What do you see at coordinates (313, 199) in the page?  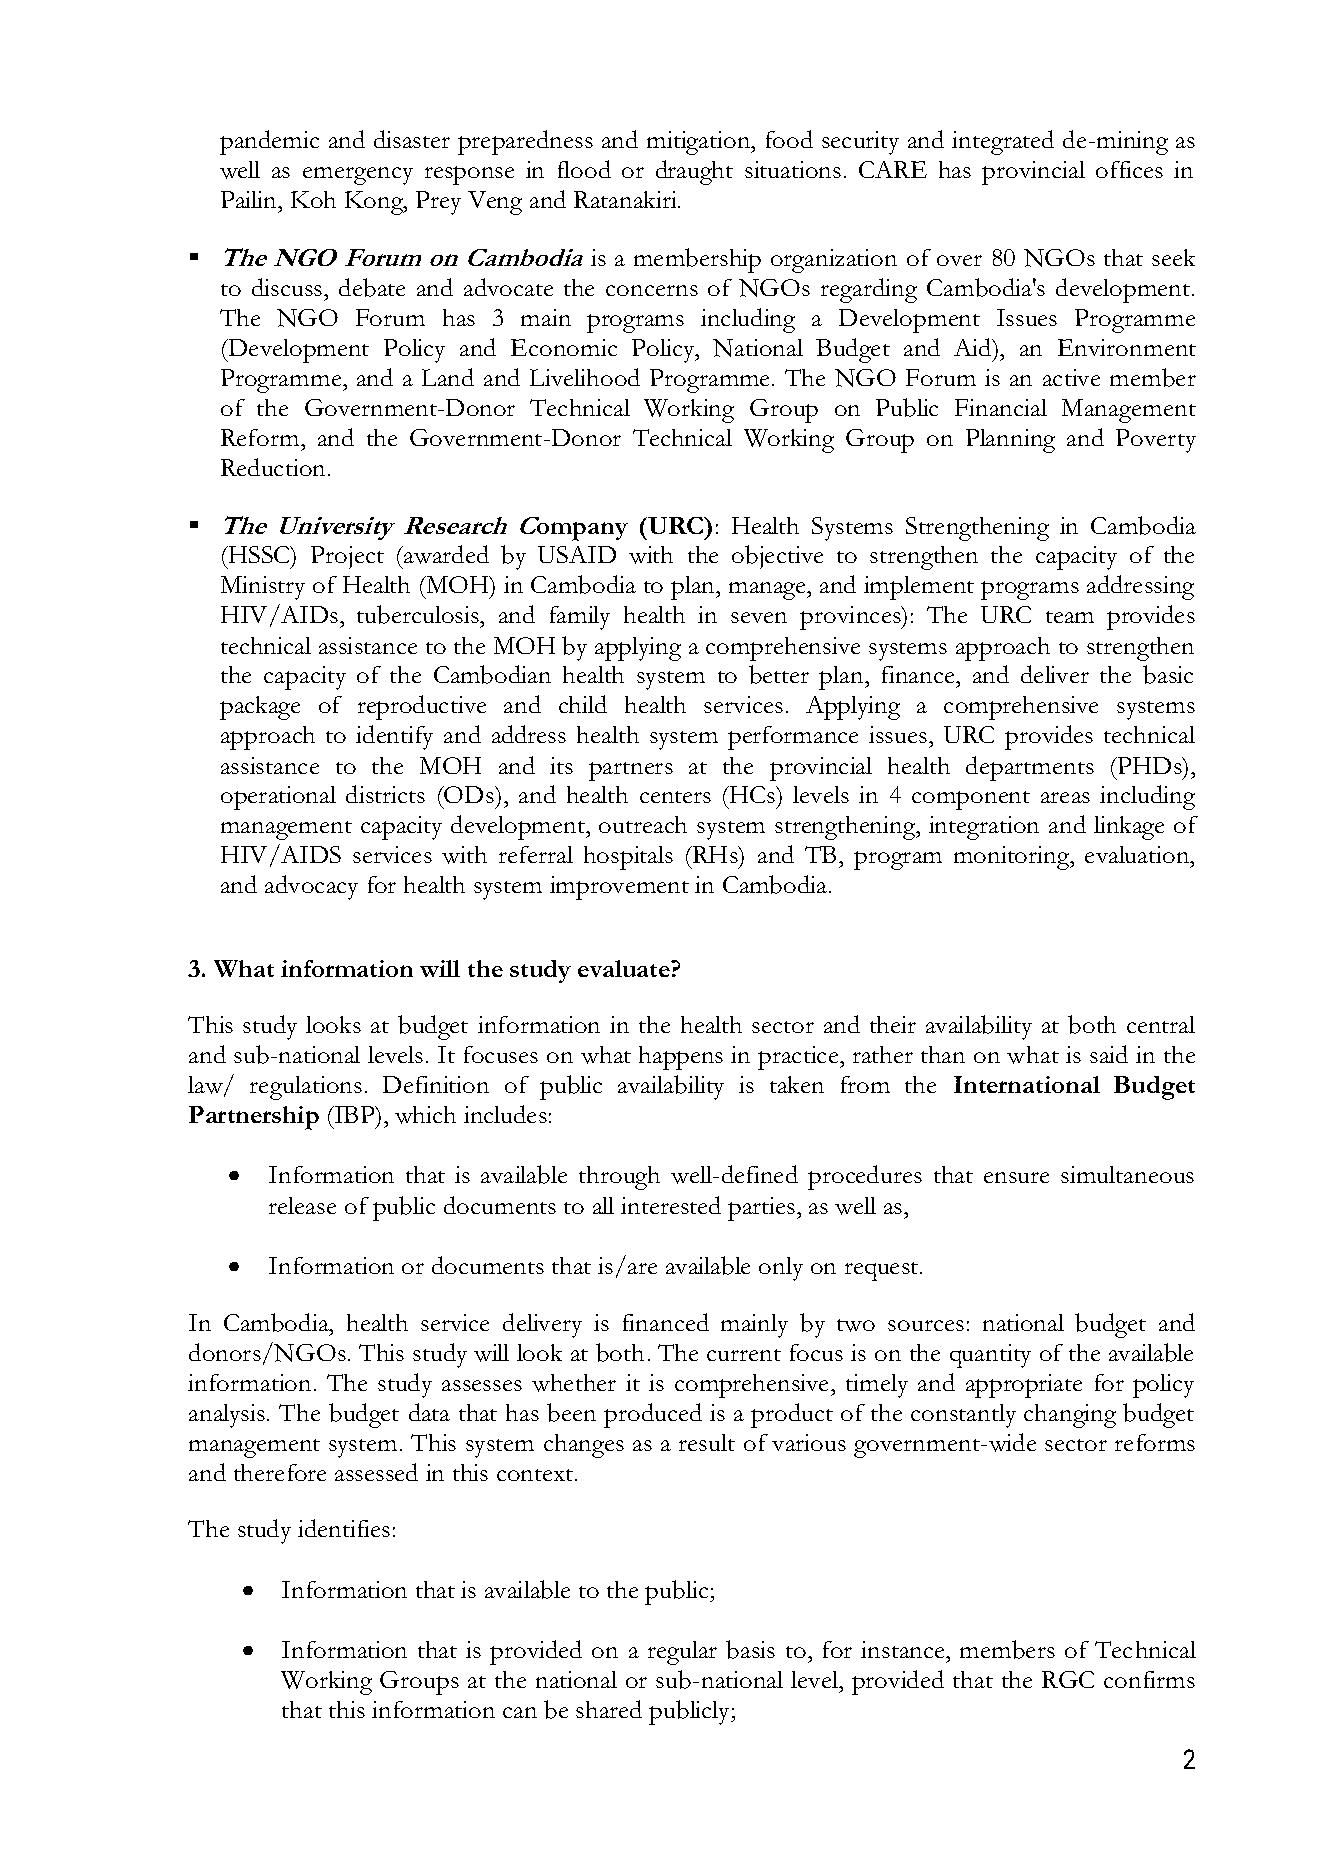 I see `Koh` at bounding box center [313, 199].
